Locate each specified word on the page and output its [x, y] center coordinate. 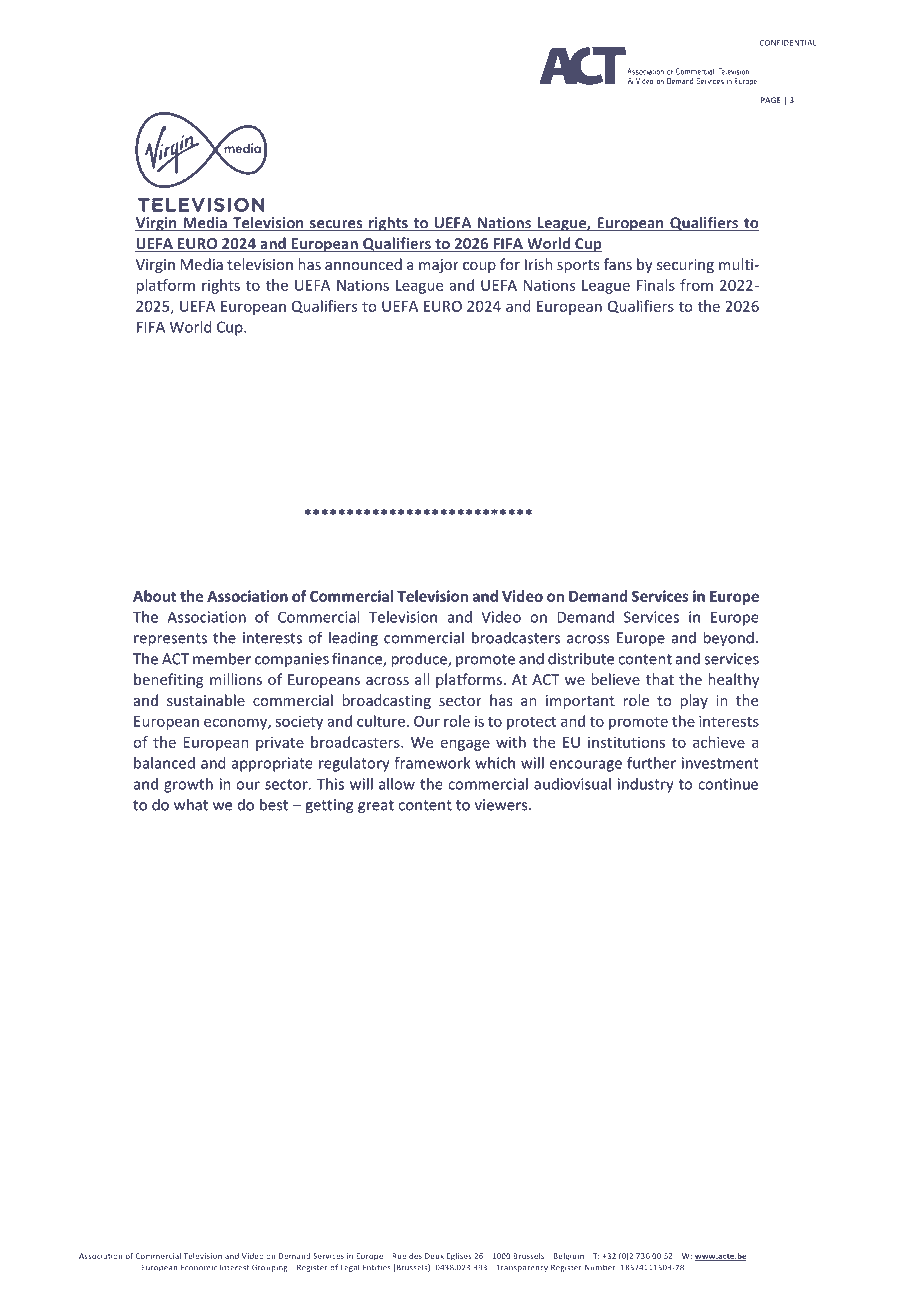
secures [336, 225]
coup [479, 267]
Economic [199, 1267]
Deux [434, 1256]
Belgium [569, 1257]
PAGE [770, 100]
